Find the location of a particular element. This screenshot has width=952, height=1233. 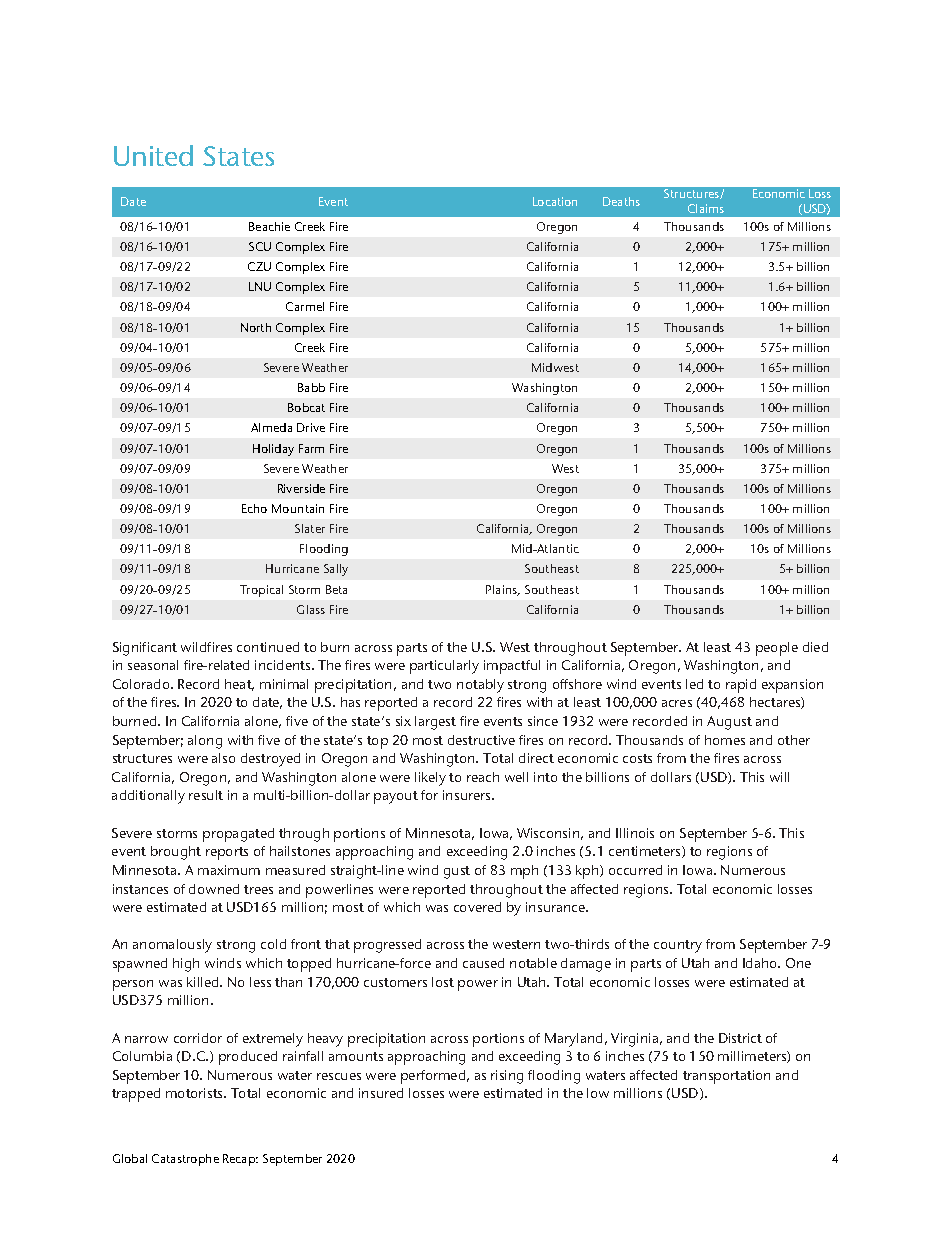

particularly is located at coordinates (444, 667).
